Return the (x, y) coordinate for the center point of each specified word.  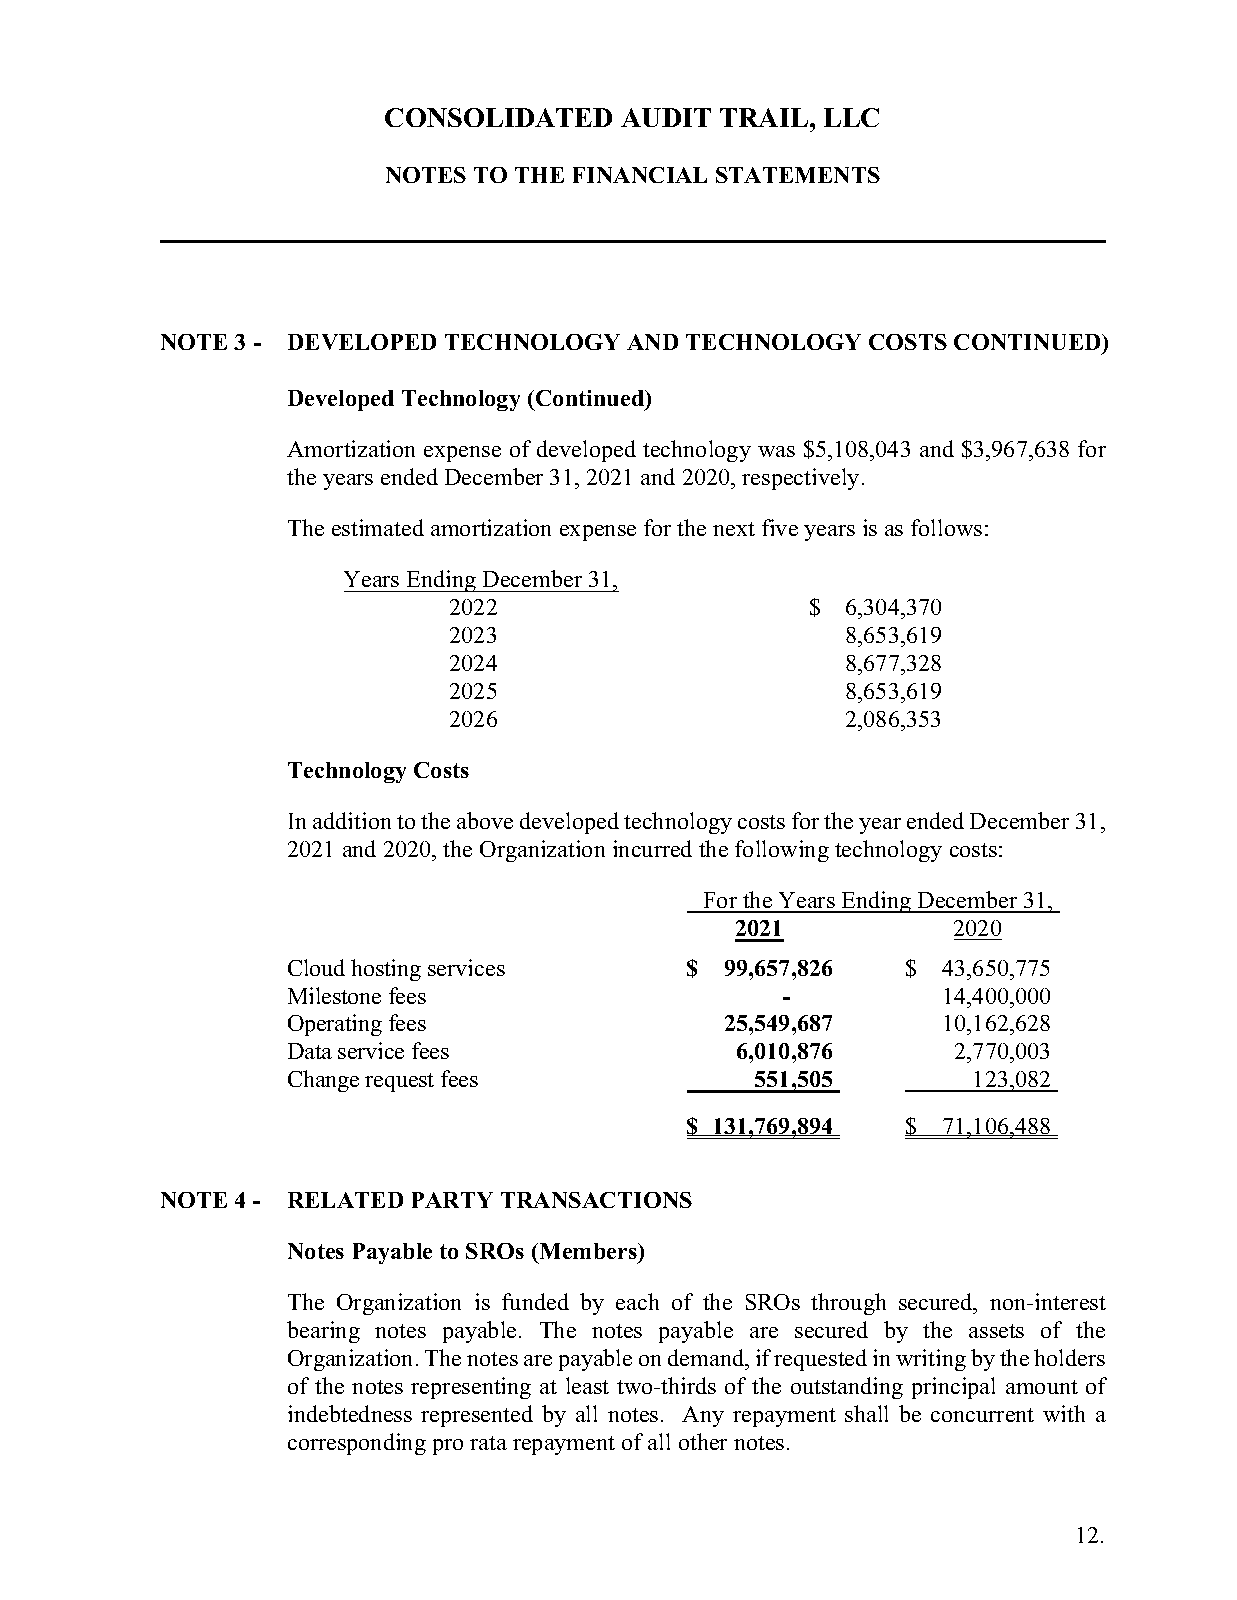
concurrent (982, 1415)
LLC (851, 117)
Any (703, 1416)
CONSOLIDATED (498, 117)
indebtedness (350, 1413)
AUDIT (666, 117)
